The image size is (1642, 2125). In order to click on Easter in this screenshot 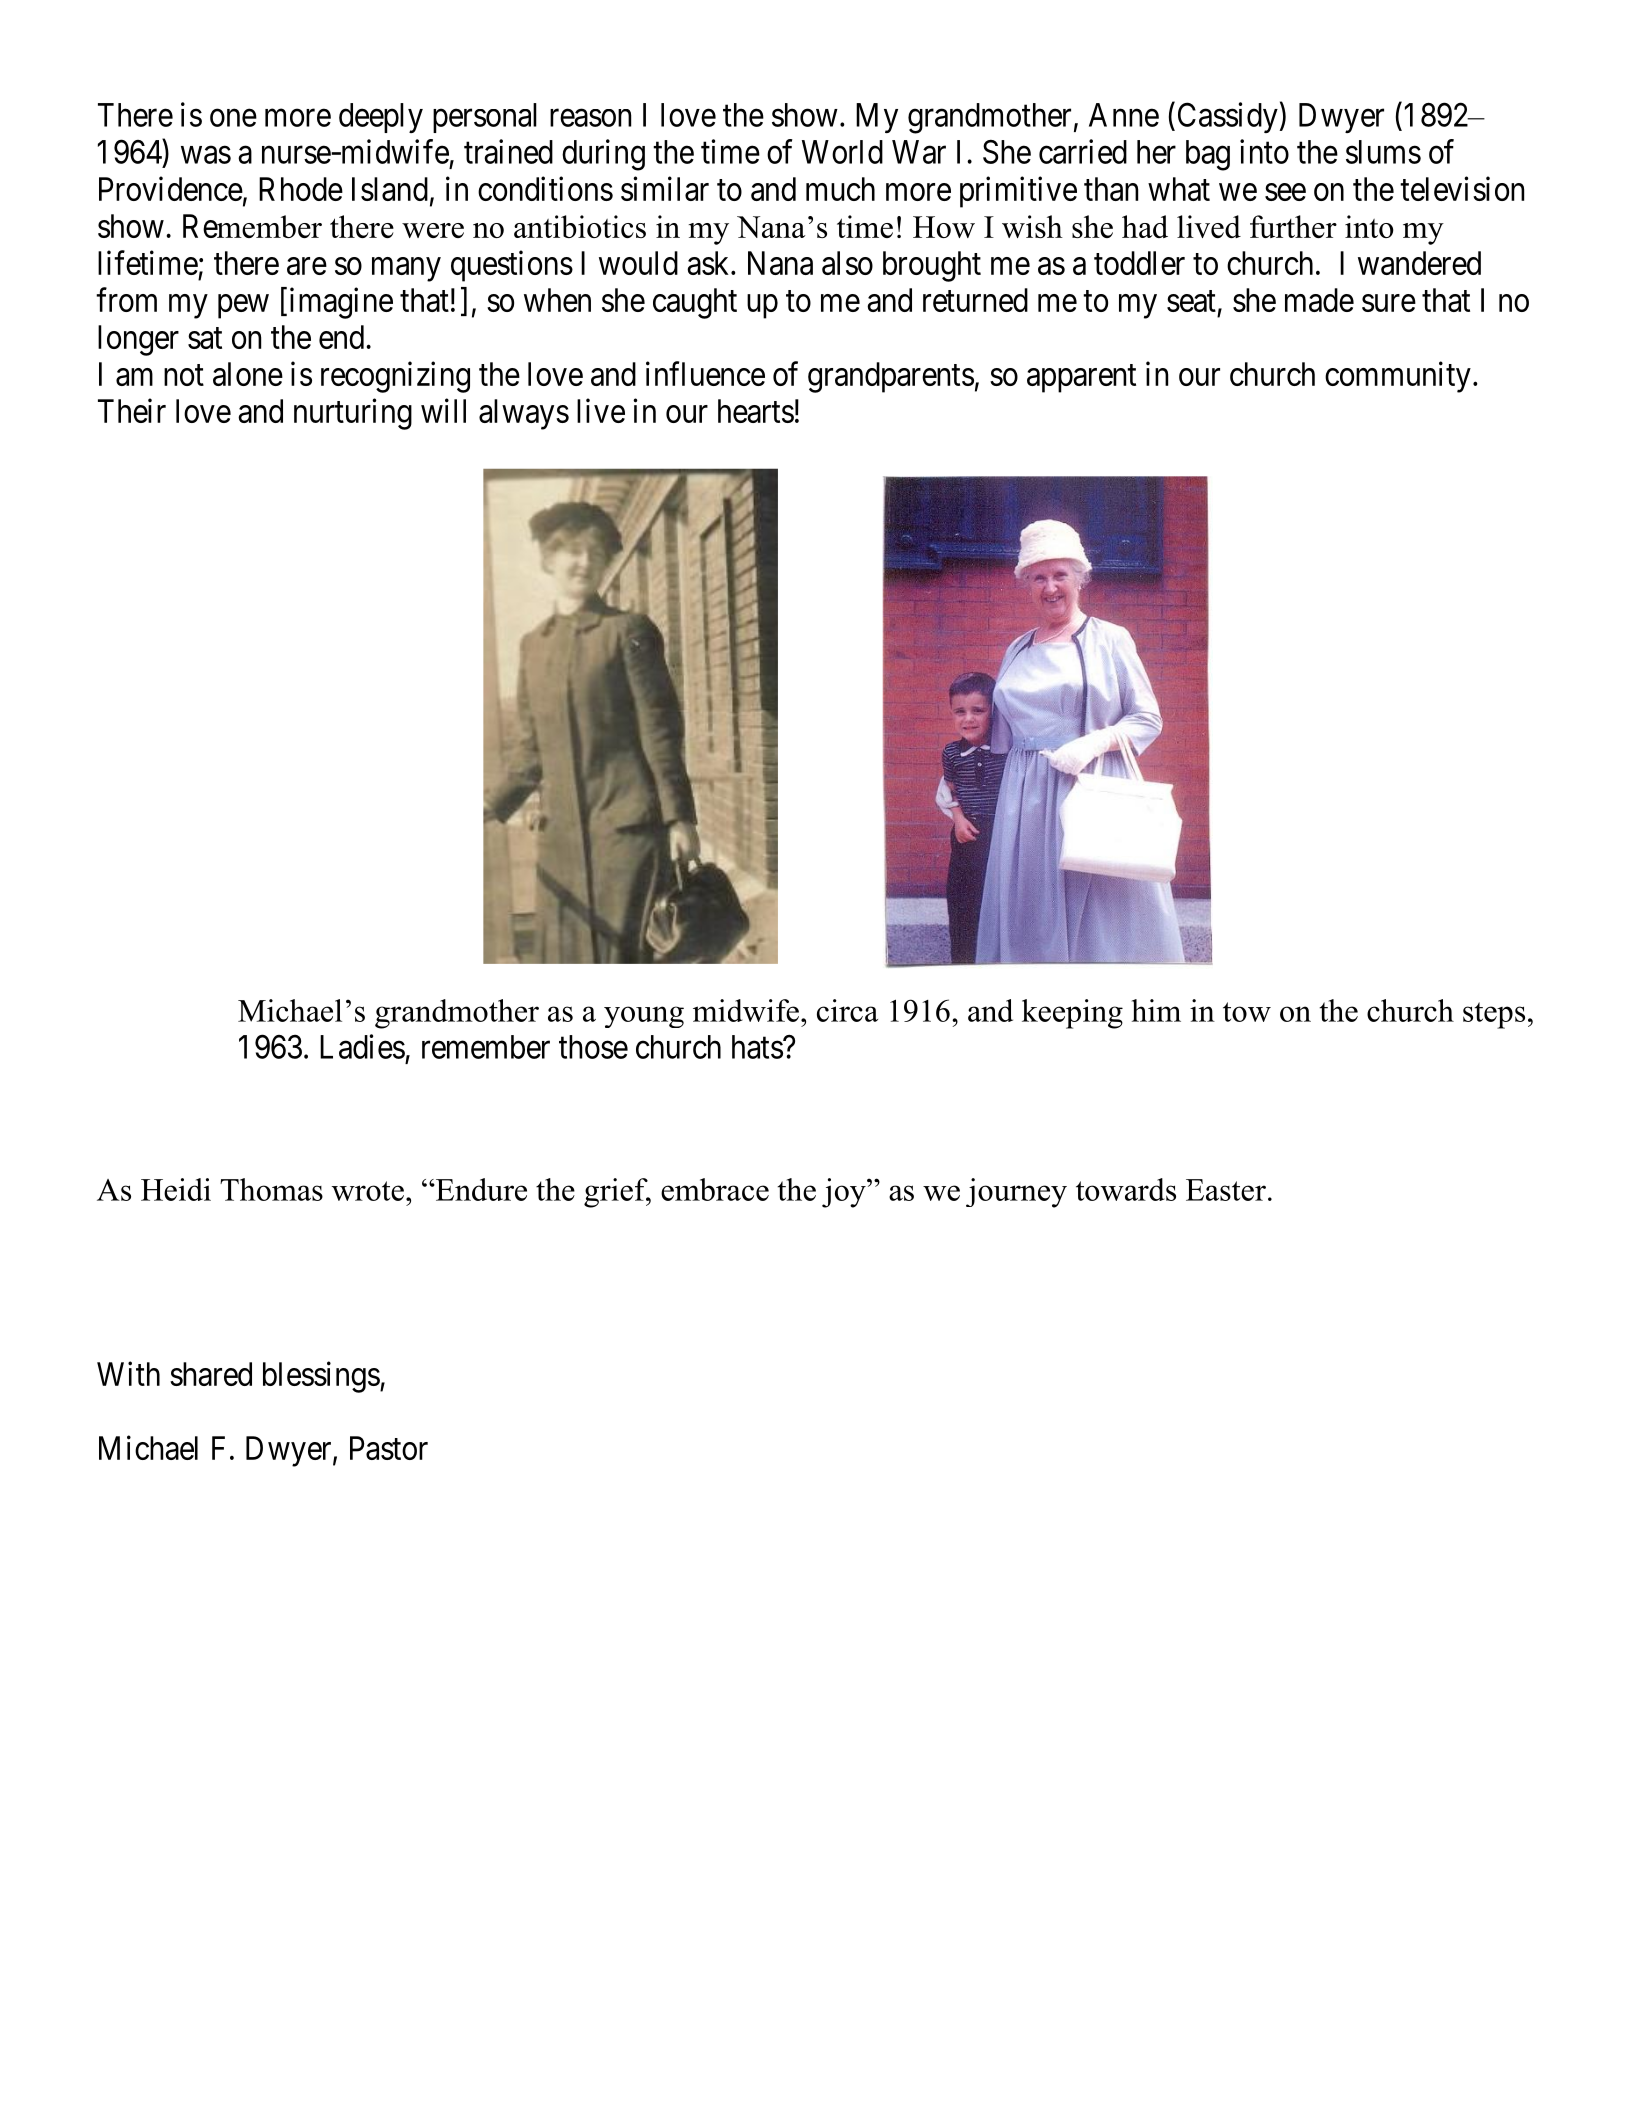, I will do `click(1226, 1190)`.
